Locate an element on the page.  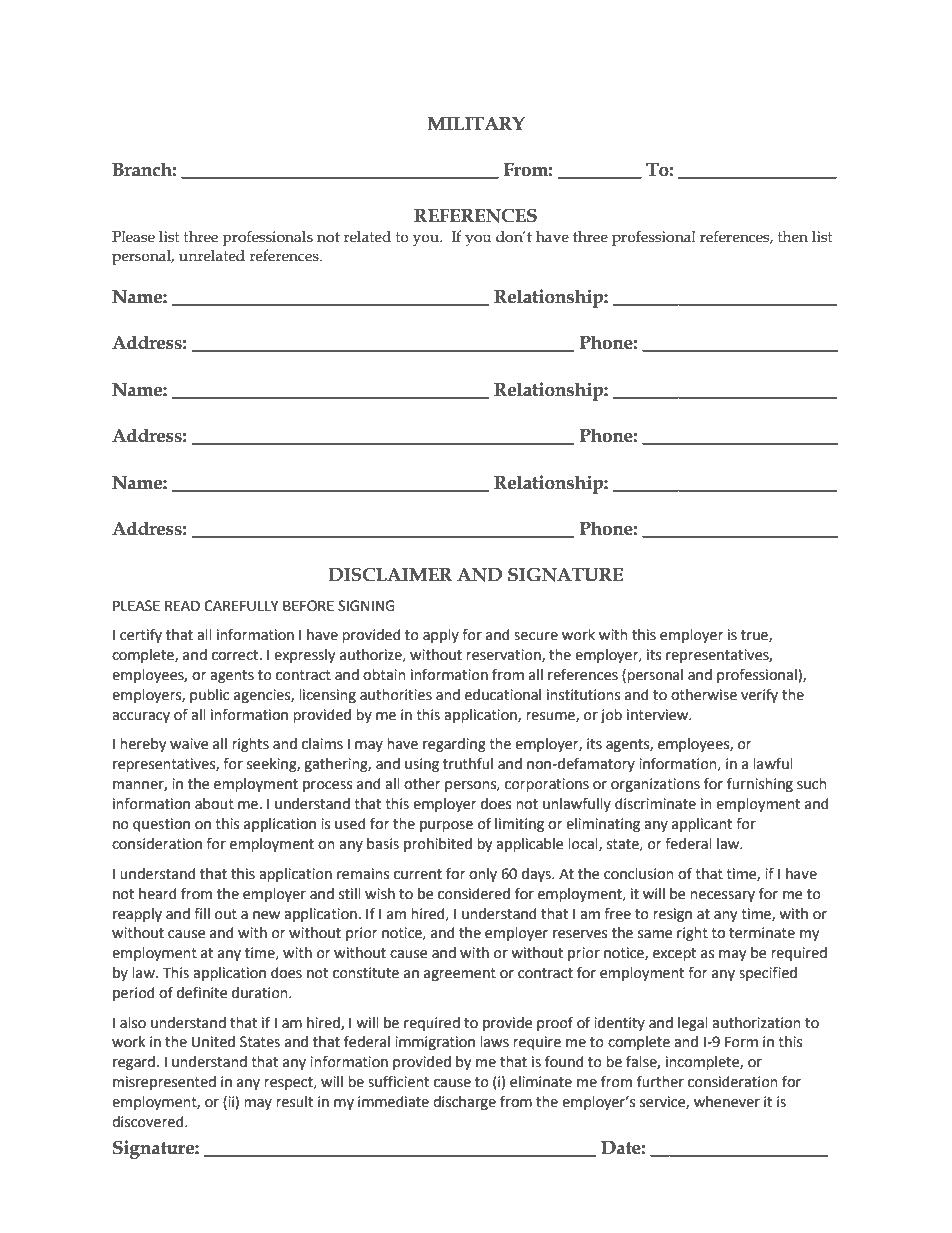
MILITARY is located at coordinates (476, 123).
